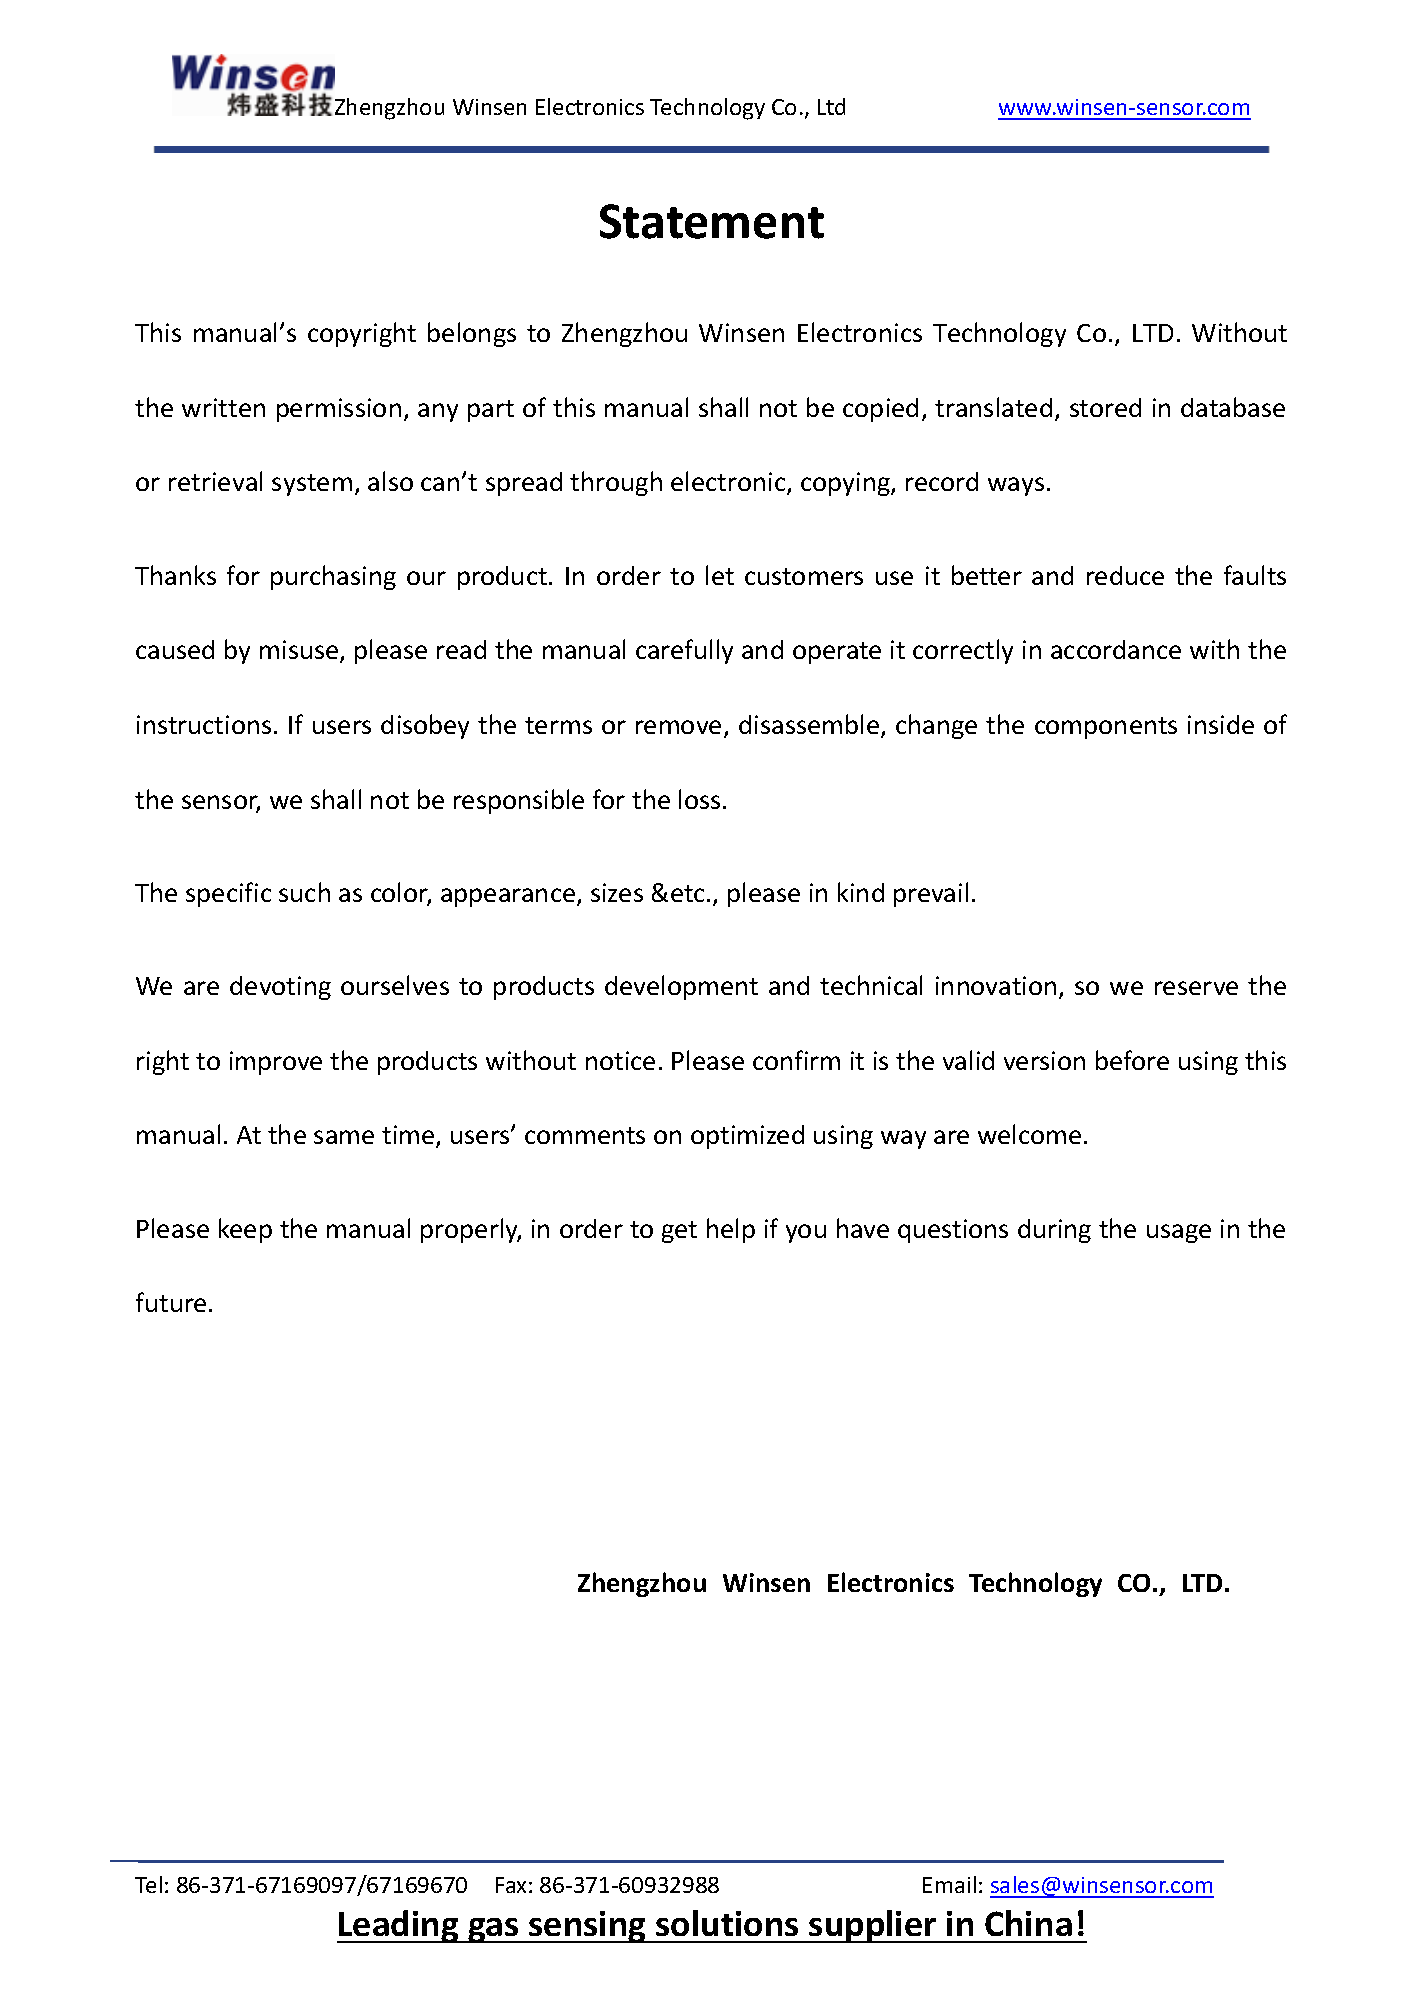 Image resolution: width=1424 pixels, height=2014 pixels. What do you see at coordinates (712, 221) in the page?
I see `Statement` at bounding box center [712, 221].
